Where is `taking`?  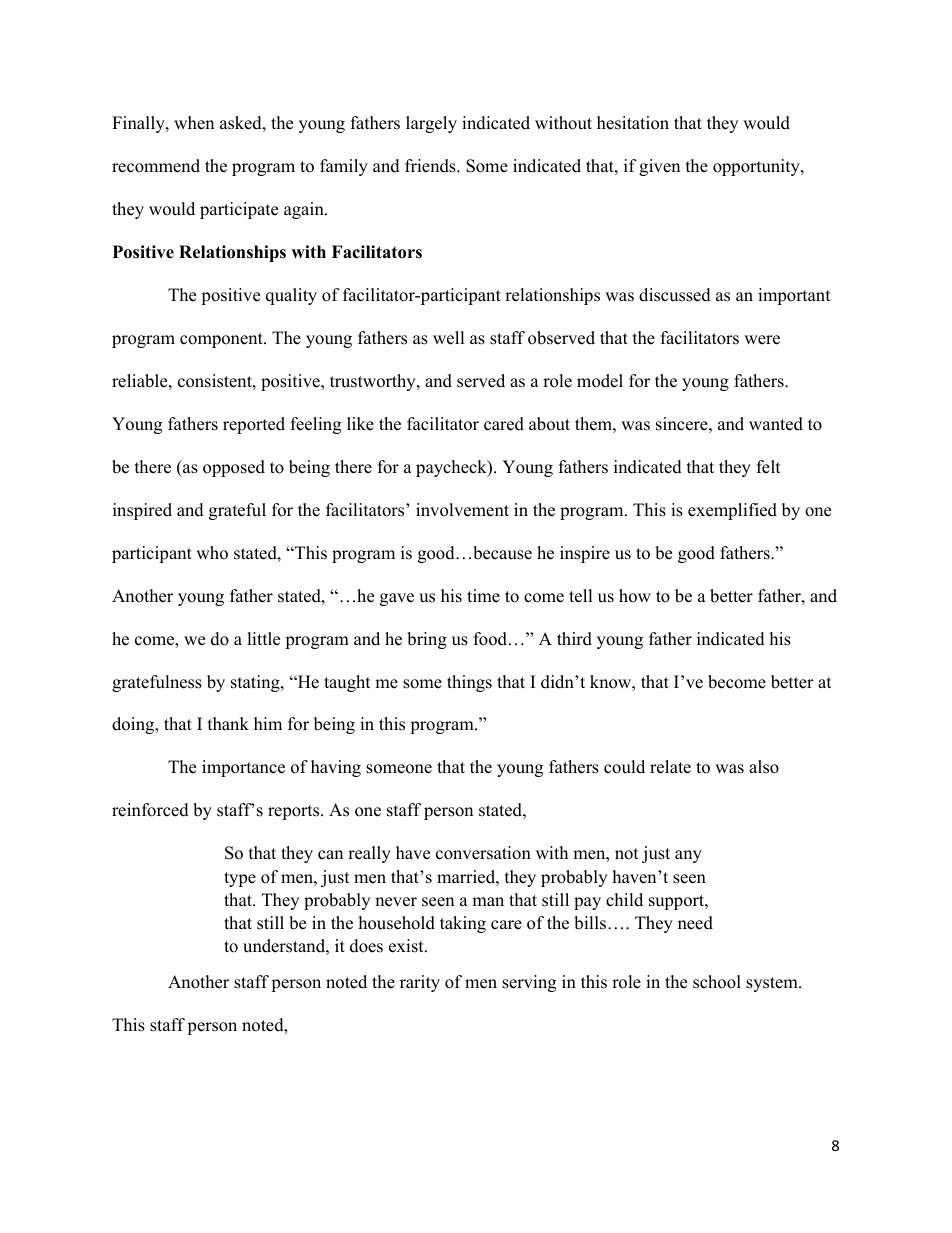
taking is located at coordinates (463, 924).
